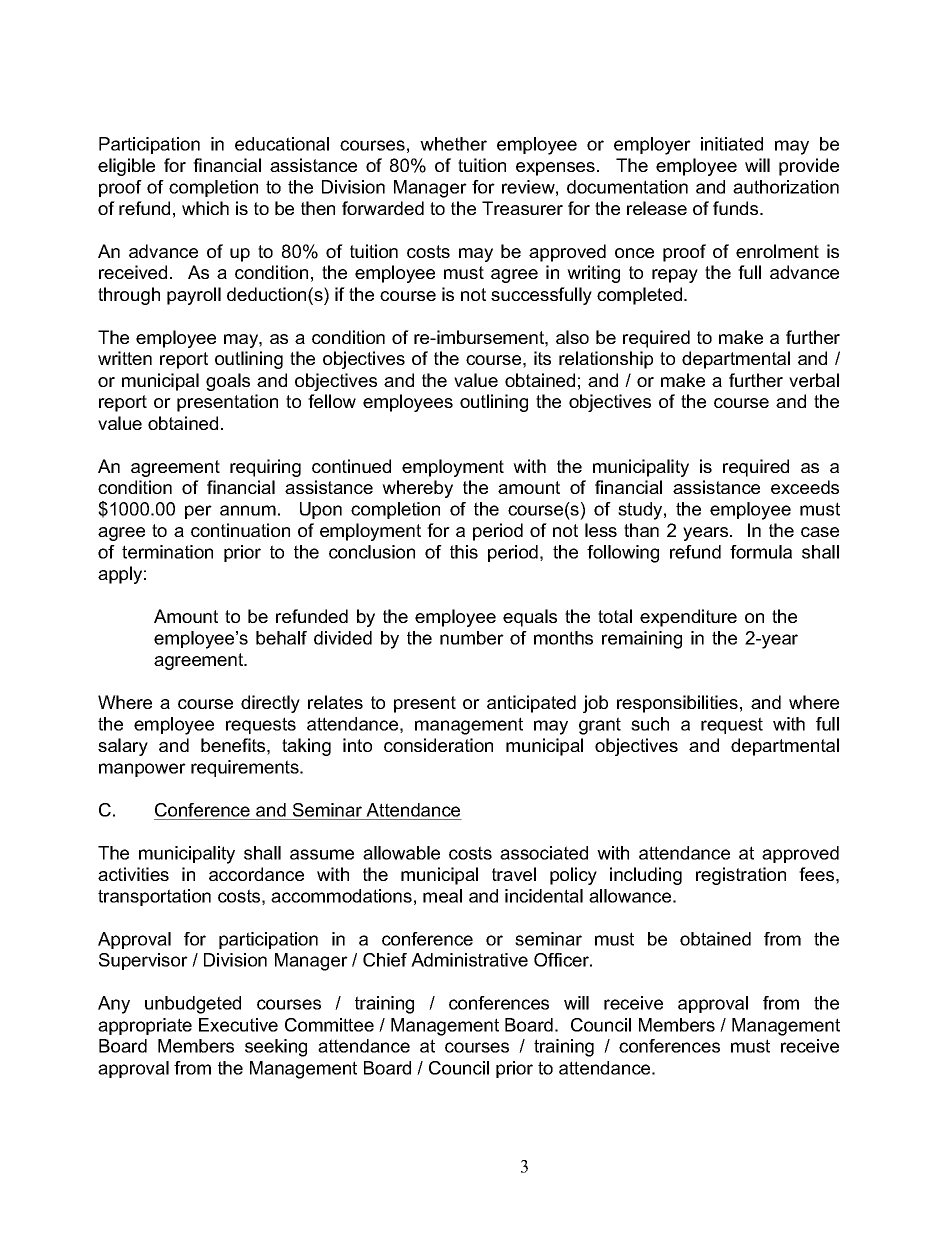 The image size is (952, 1233). I want to click on whether, so click(453, 144).
